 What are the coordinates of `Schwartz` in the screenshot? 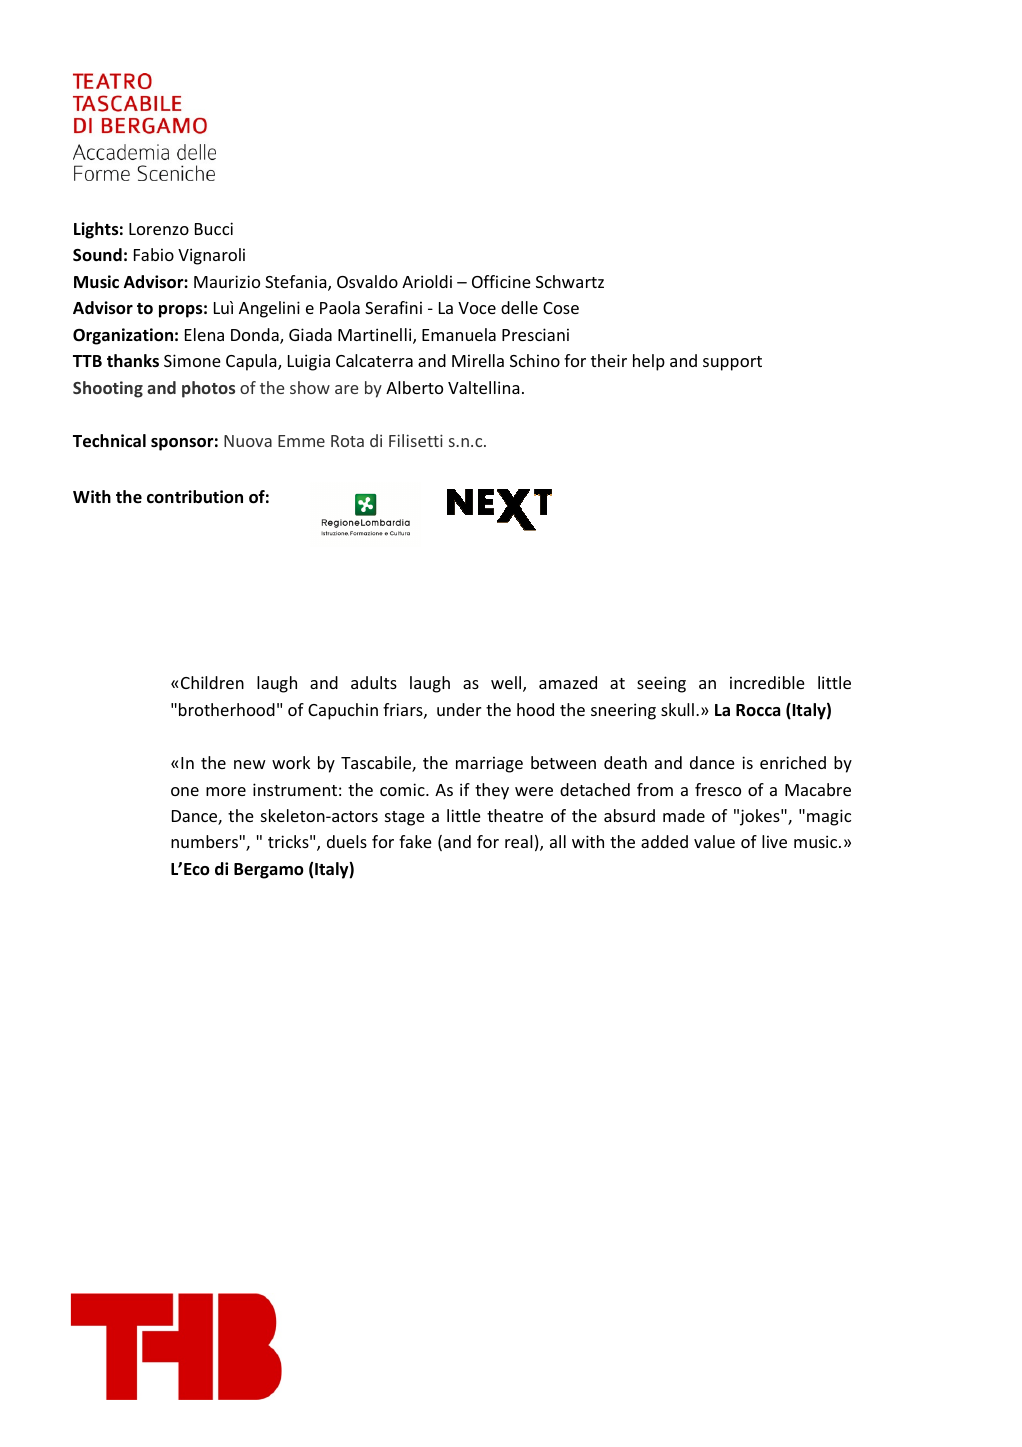 It's located at (570, 281).
